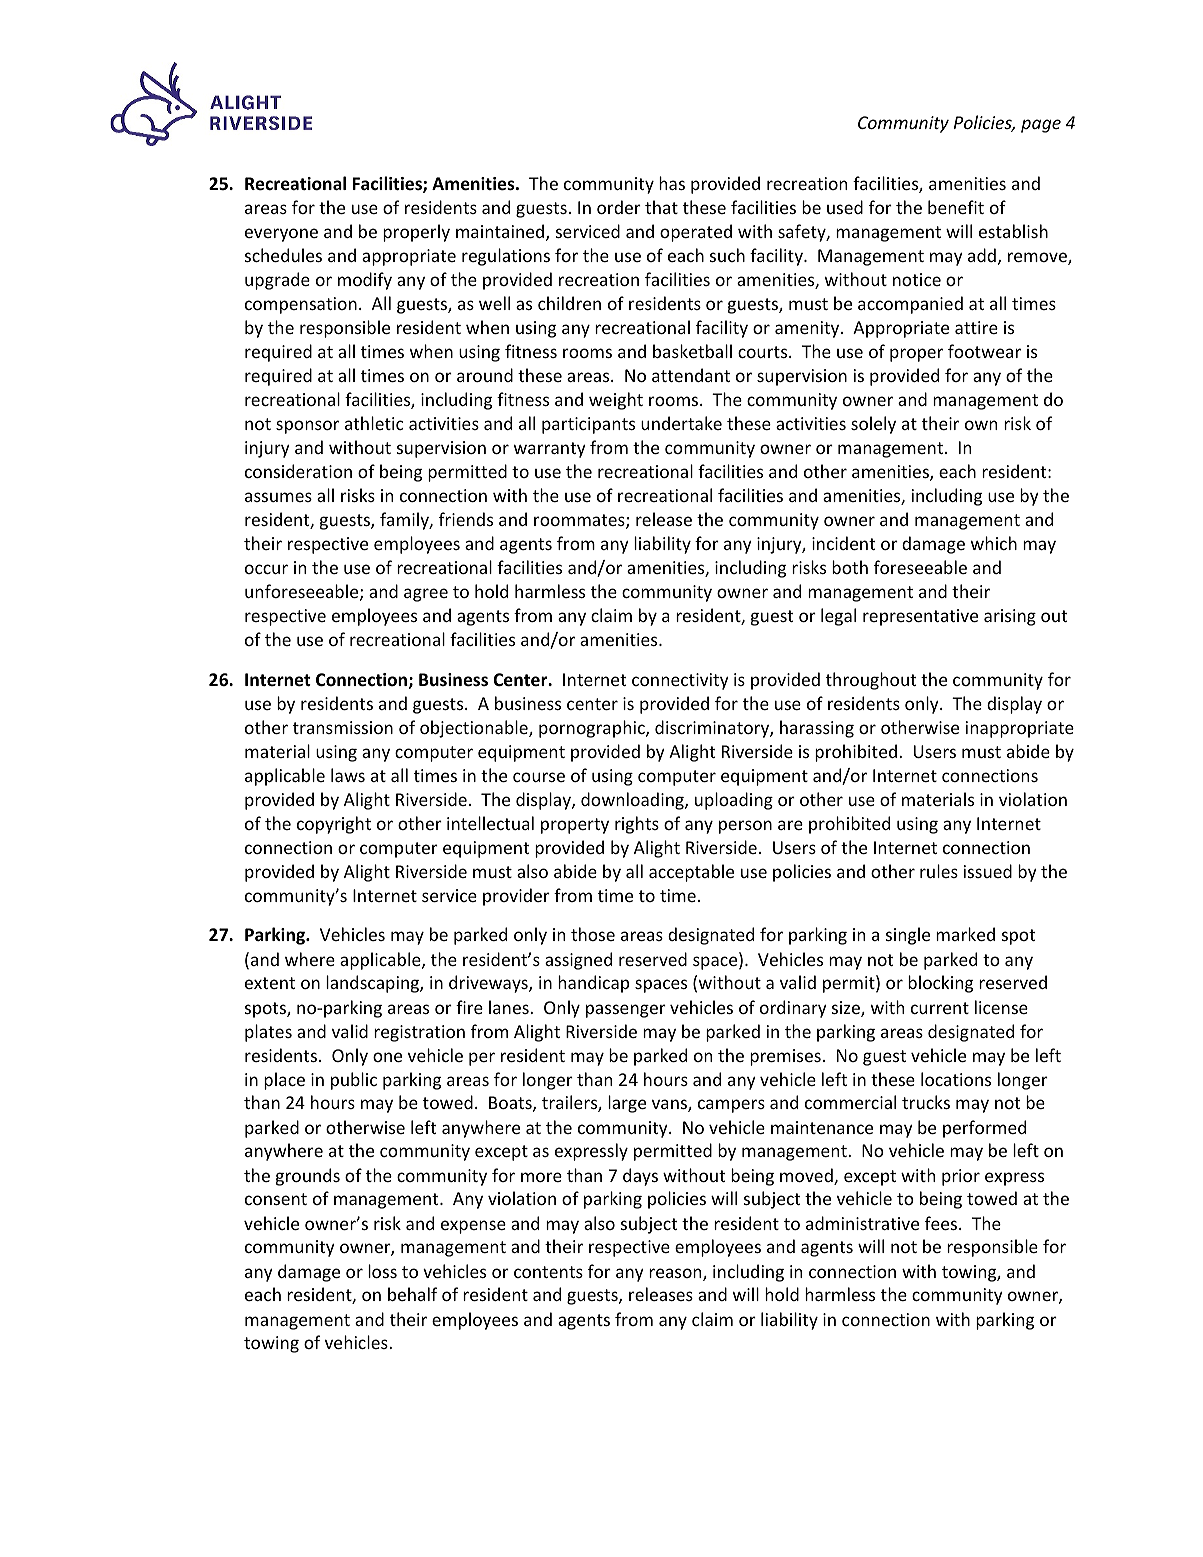  What do you see at coordinates (676, 1274) in the screenshot?
I see `reason` at bounding box center [676, 1274].
